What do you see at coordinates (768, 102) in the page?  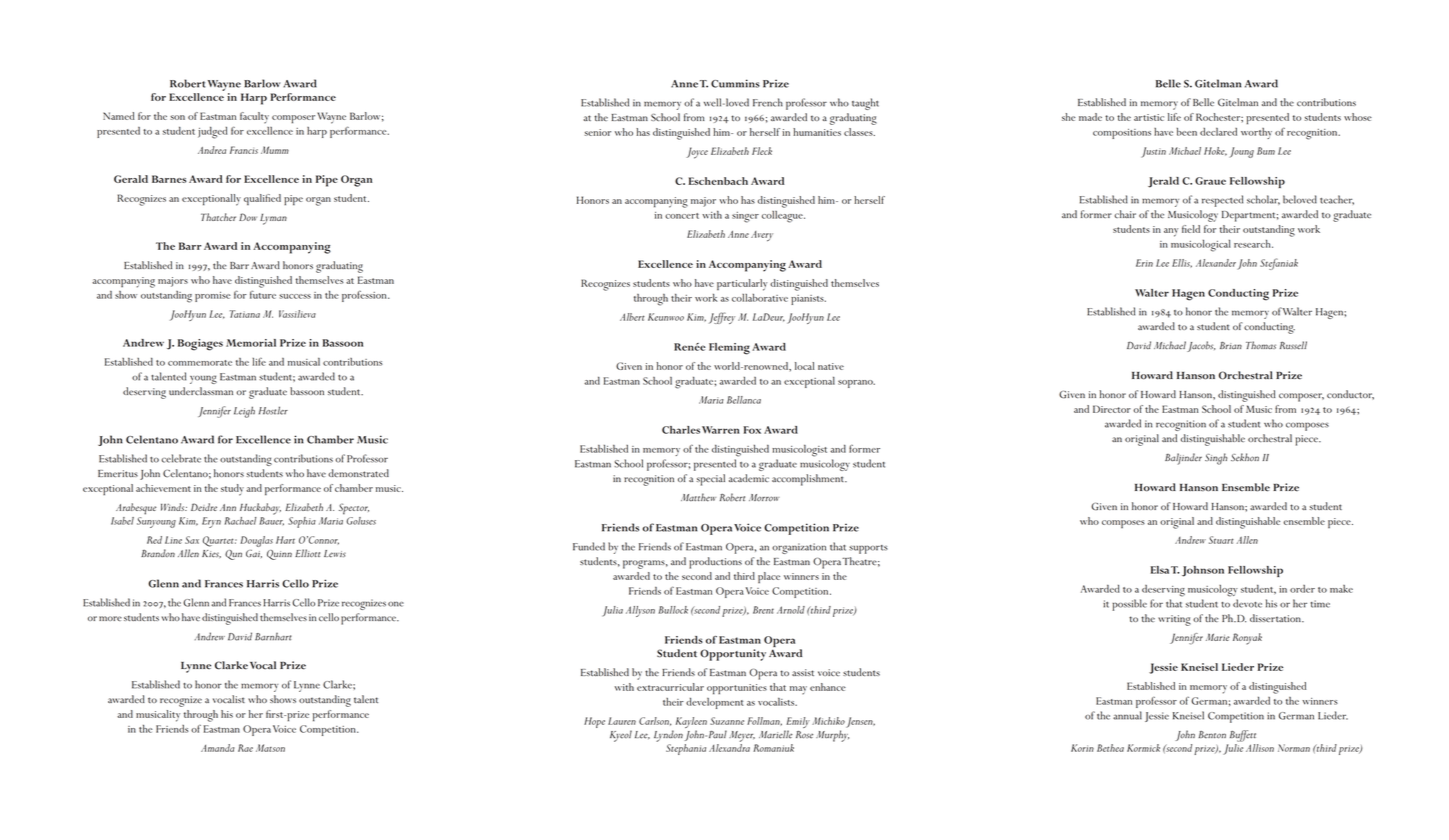 I see `French` at bounding box center [768, 102].
